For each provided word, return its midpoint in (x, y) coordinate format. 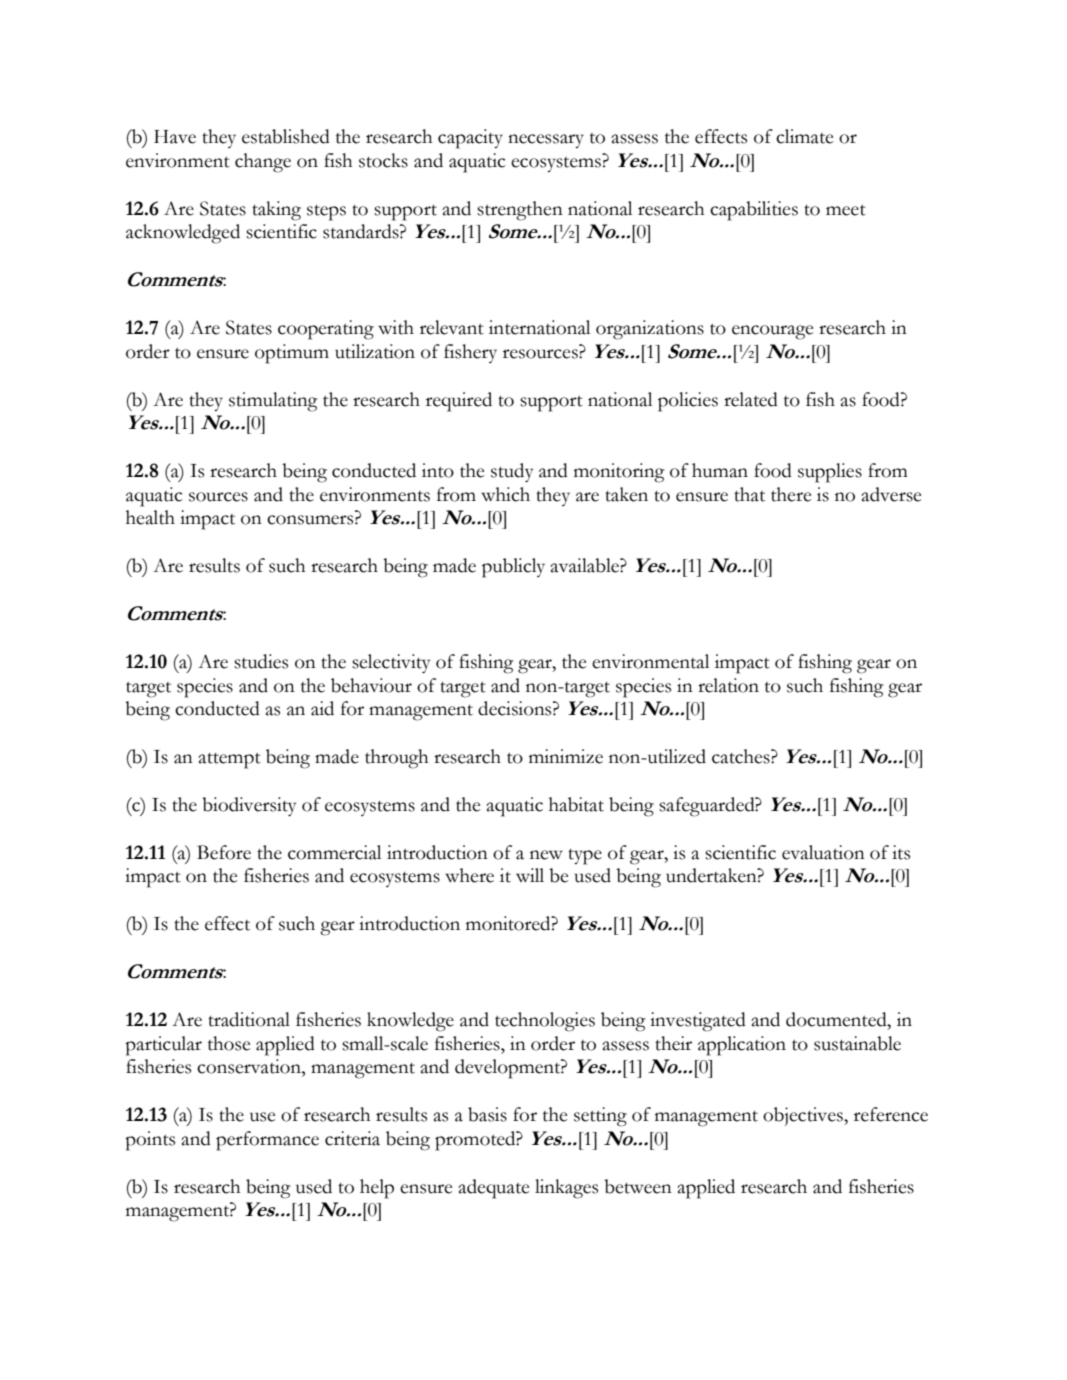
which (505, 494)
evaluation (823, 852)
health (150, 517)
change (263, 163)
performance (267, 1141)
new (546, 855)
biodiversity (249, 806)
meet (846, 210)
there (791, 494)
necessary (546, 141)
